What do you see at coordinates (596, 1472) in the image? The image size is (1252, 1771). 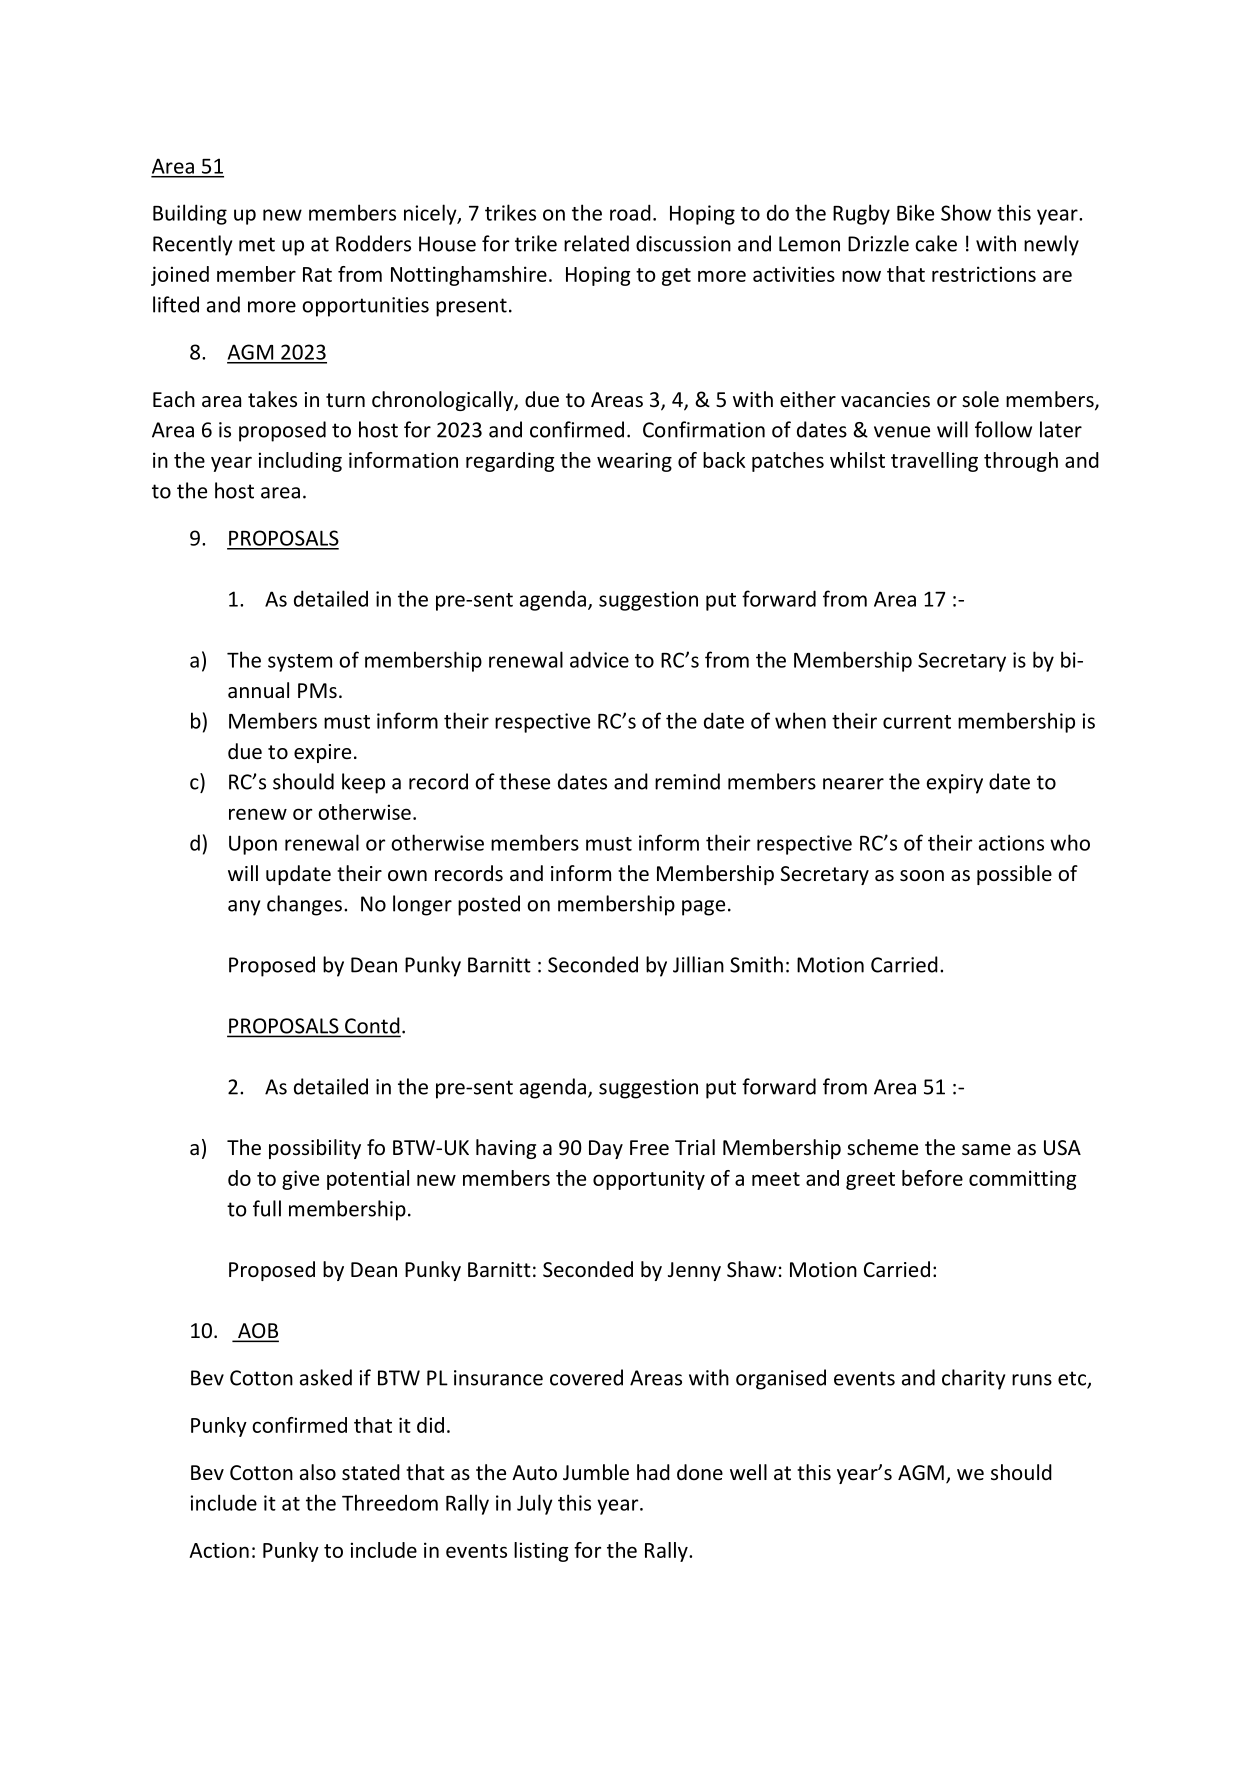 I see `Jumble` at bounding box center [596, 1472].
